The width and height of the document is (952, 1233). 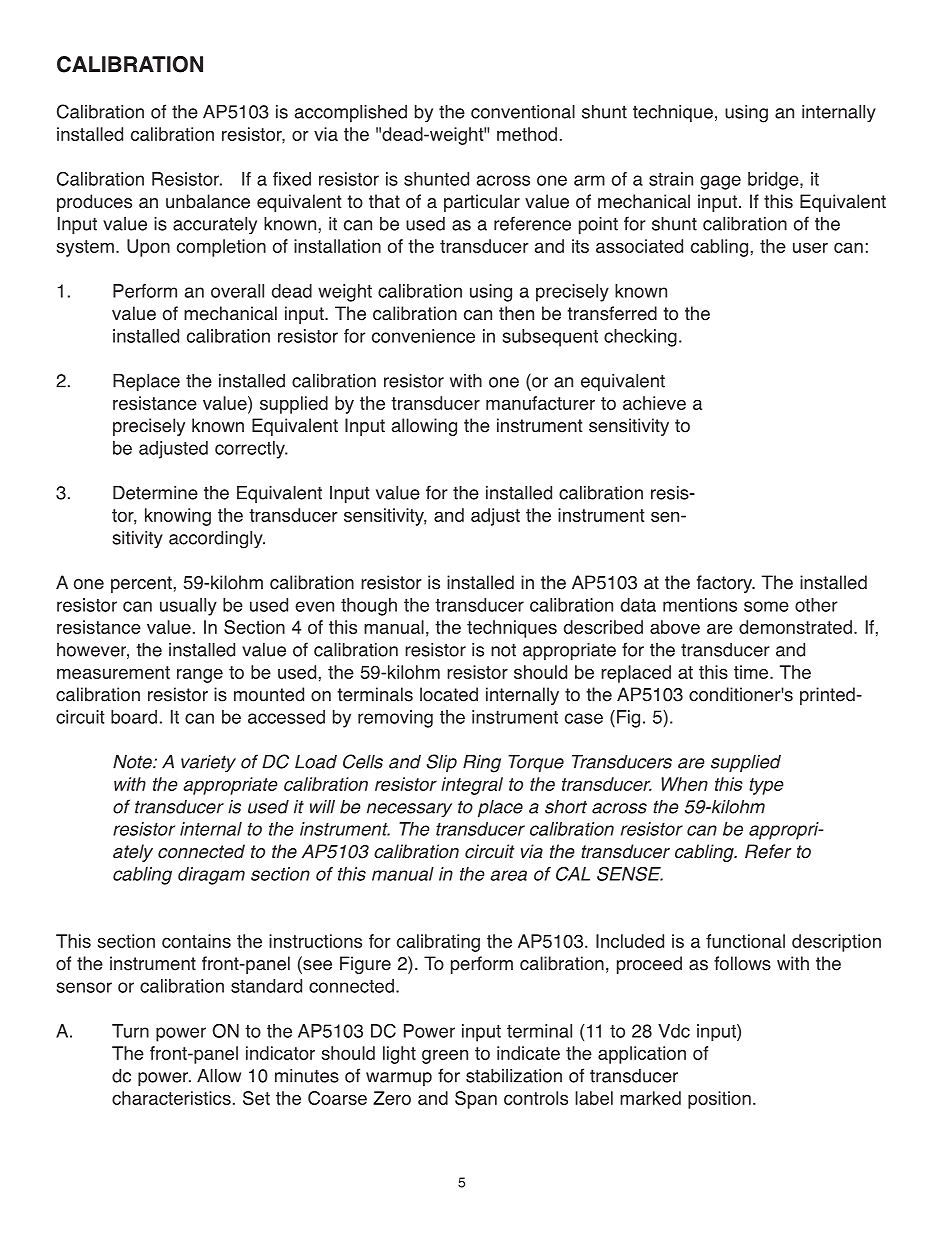 What do you see at coordinates (208, 201) in the document?
I see `unbalance` at bounding box center [208, 201].
